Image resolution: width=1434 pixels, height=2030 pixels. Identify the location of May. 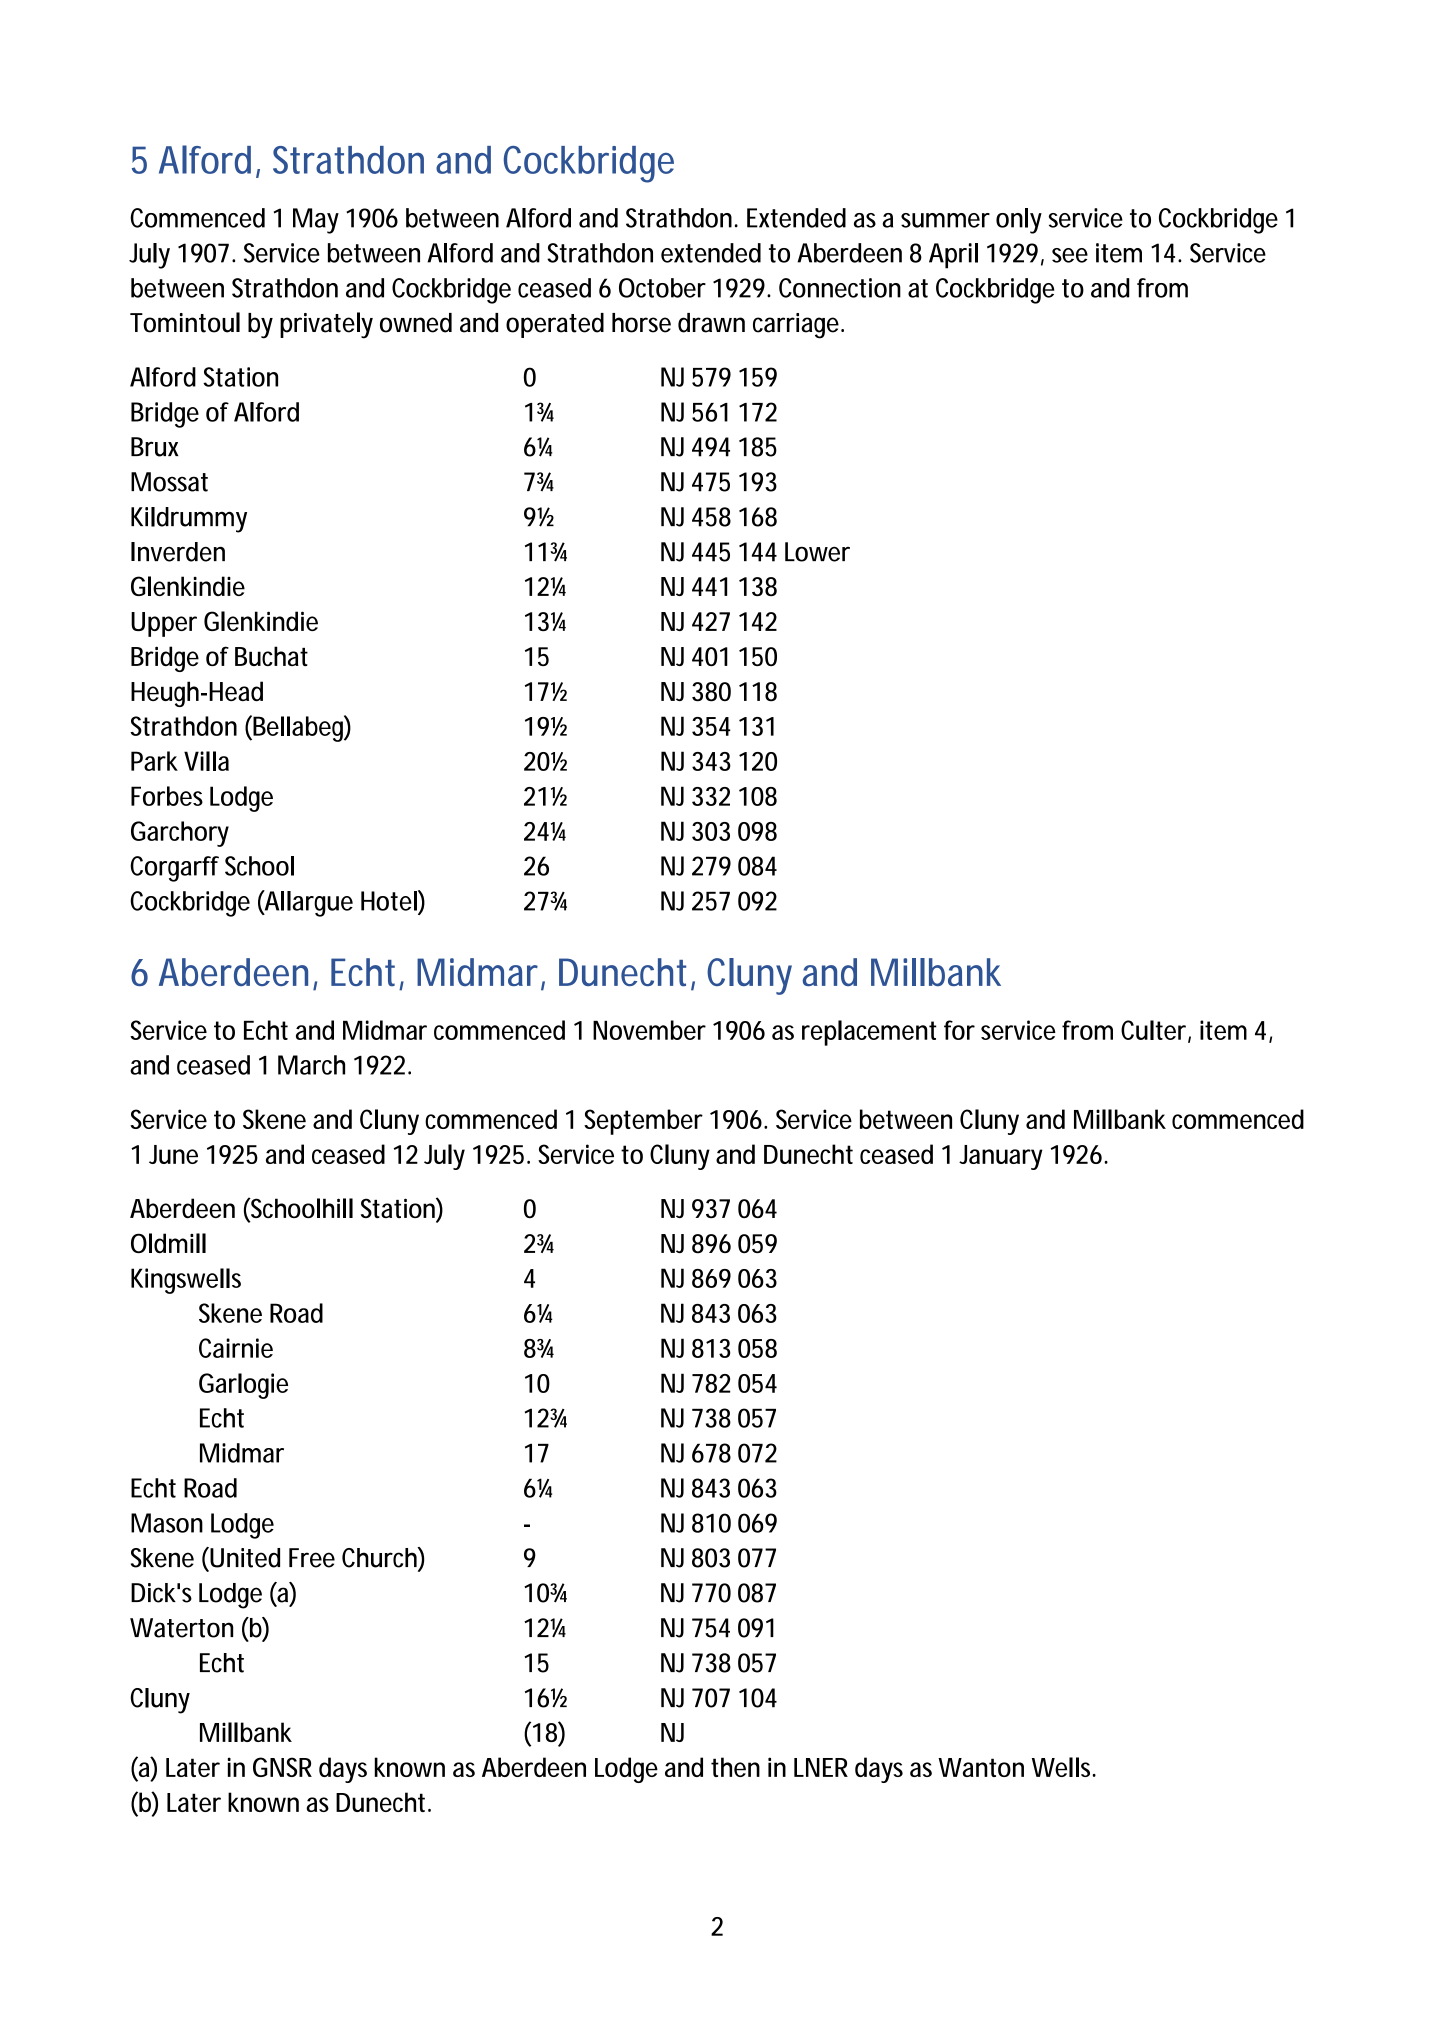
(316, 221).
